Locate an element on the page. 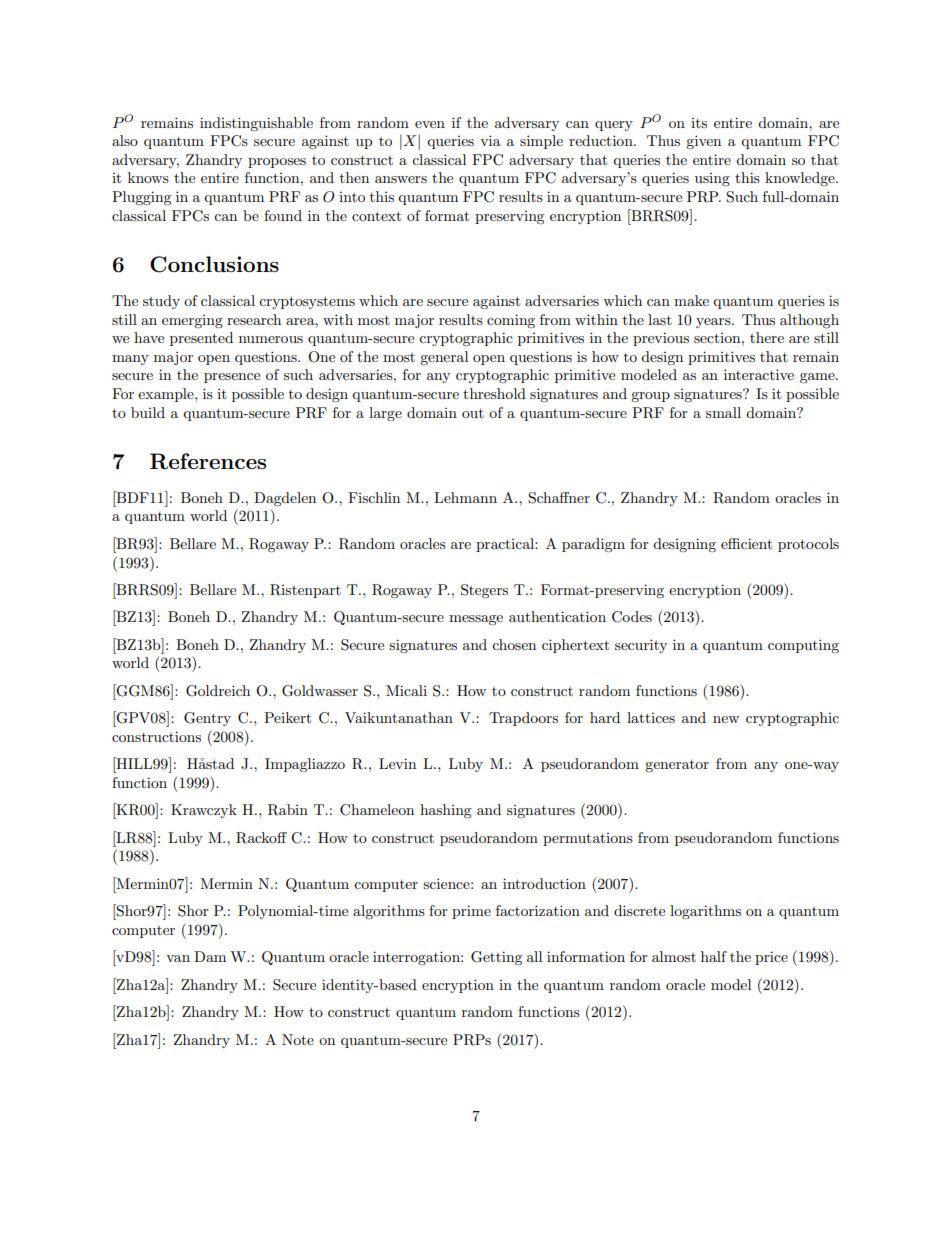 The image size is (952, 1233). Gentry is located at coordinates (207, 719).
